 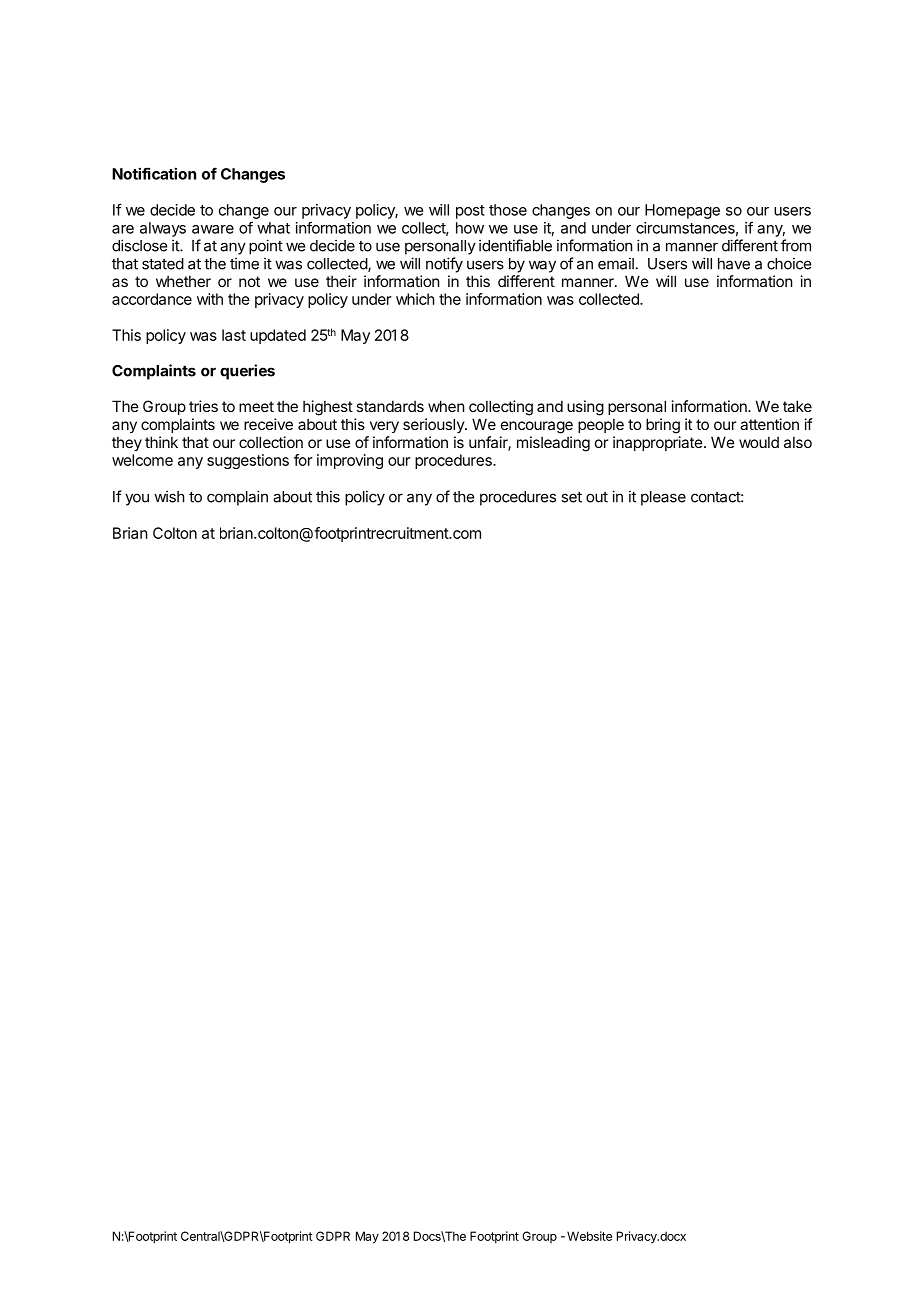 What do you see at coordinates (137, 499) in the screenshot?
I see `you` at bounding box center [137, 499].
